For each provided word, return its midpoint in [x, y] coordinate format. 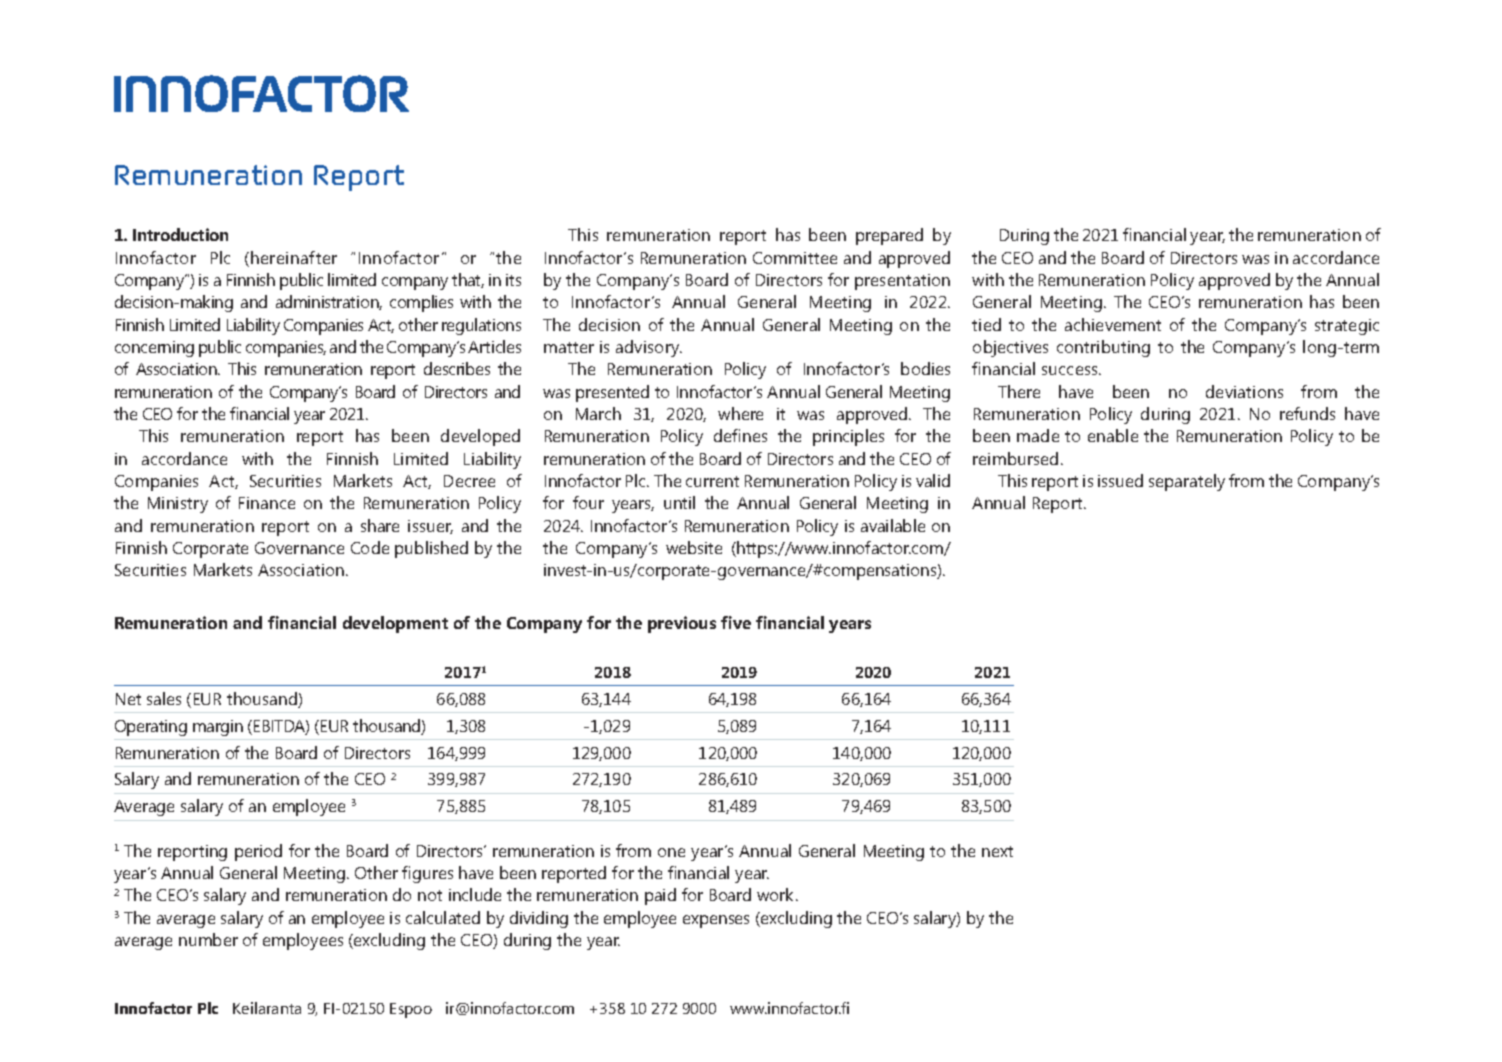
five [736, 622]
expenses [716, 921]
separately [1187, 482]
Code [370, 547]
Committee [795, 258]
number [208, 939]
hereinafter [294, 257]
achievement [1113, 324]
